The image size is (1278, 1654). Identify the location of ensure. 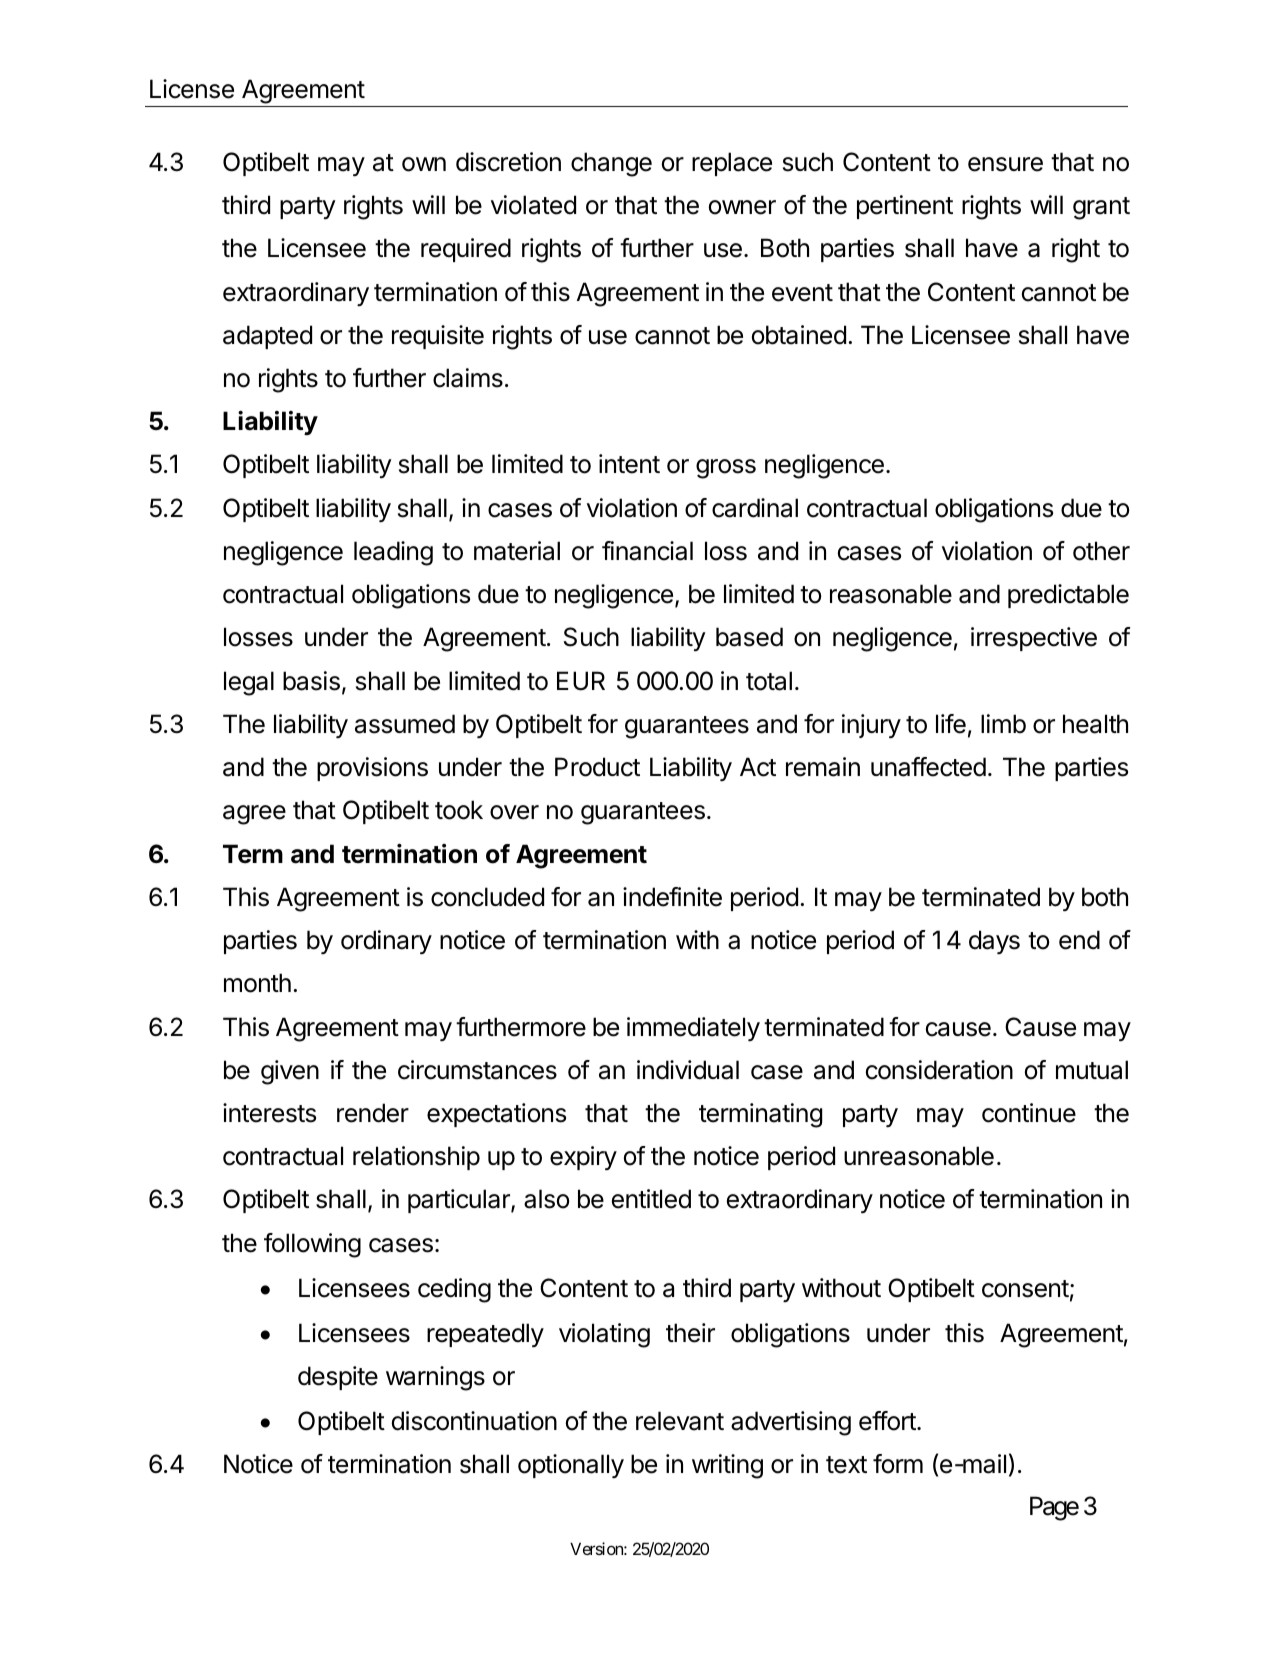
(1005, 164).
